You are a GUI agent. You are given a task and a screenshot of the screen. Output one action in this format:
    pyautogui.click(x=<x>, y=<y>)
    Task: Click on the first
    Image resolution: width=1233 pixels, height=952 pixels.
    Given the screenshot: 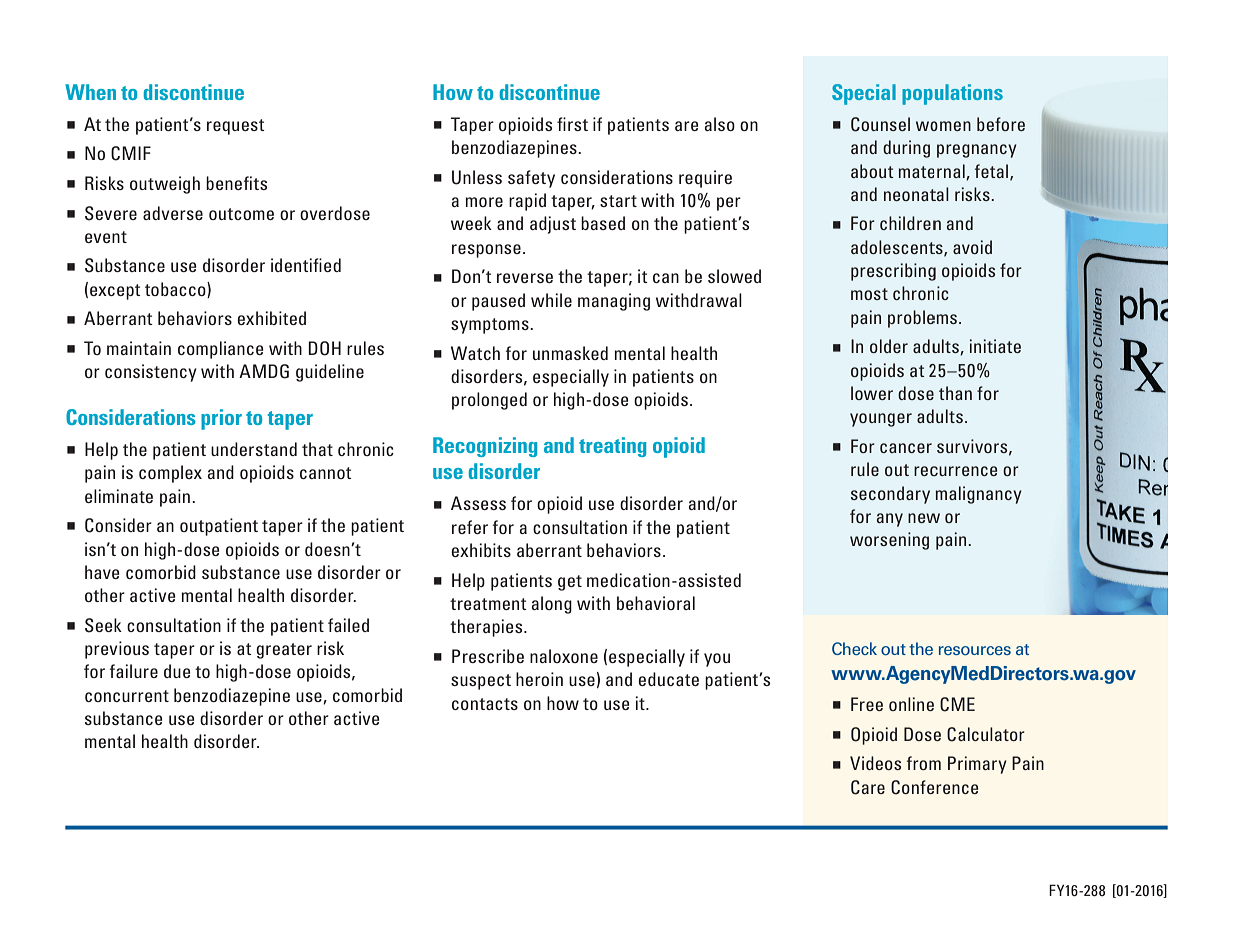 What is the action you would take?
    pyautogui.click(x=572, y=124)
